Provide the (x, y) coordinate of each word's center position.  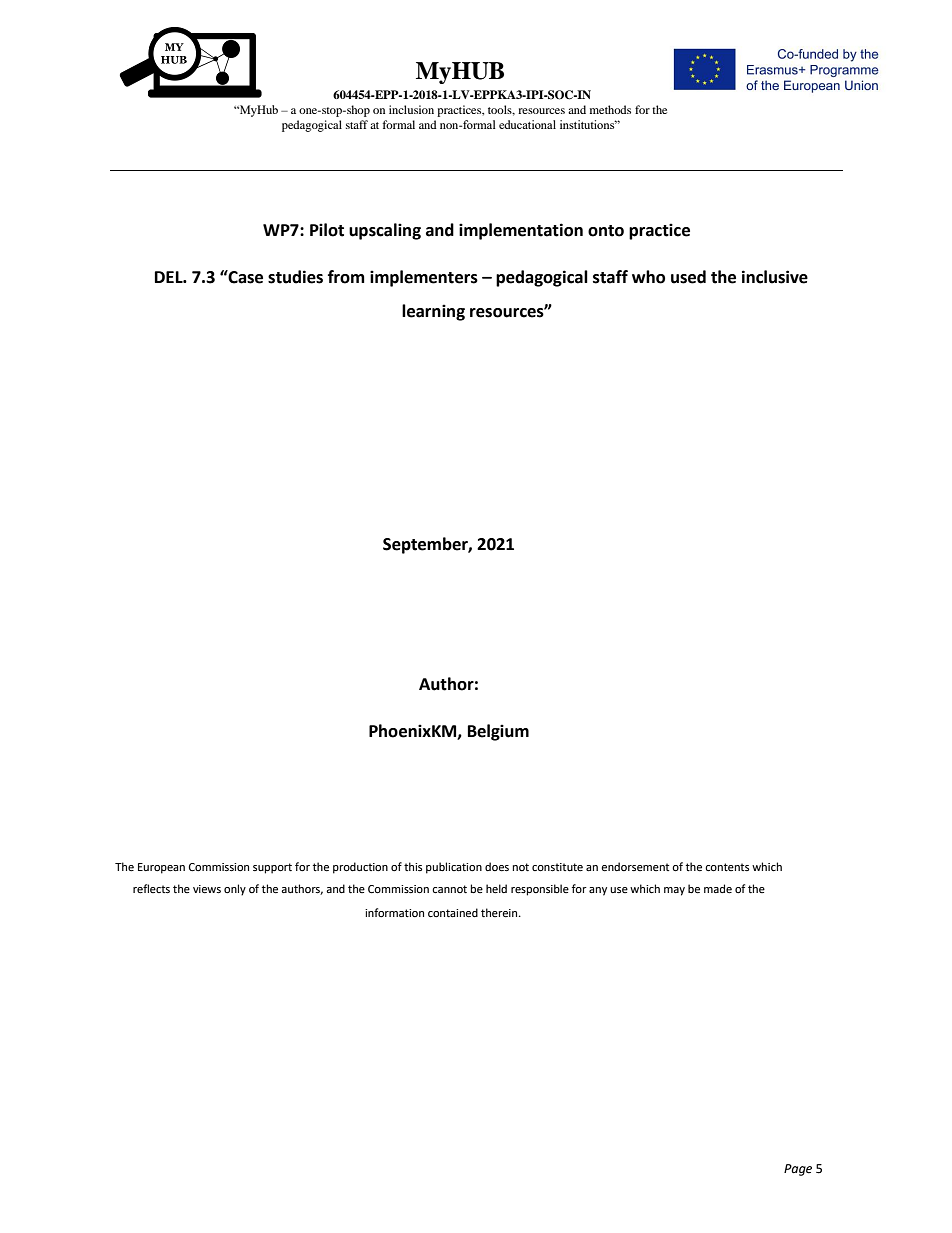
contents (727, 867)
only (235, 890)
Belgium (498, 732)
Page (798, 1170)
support (272, 868)
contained (453, 913)
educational (527, 124)
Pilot (327, 230)
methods (610, 109)
